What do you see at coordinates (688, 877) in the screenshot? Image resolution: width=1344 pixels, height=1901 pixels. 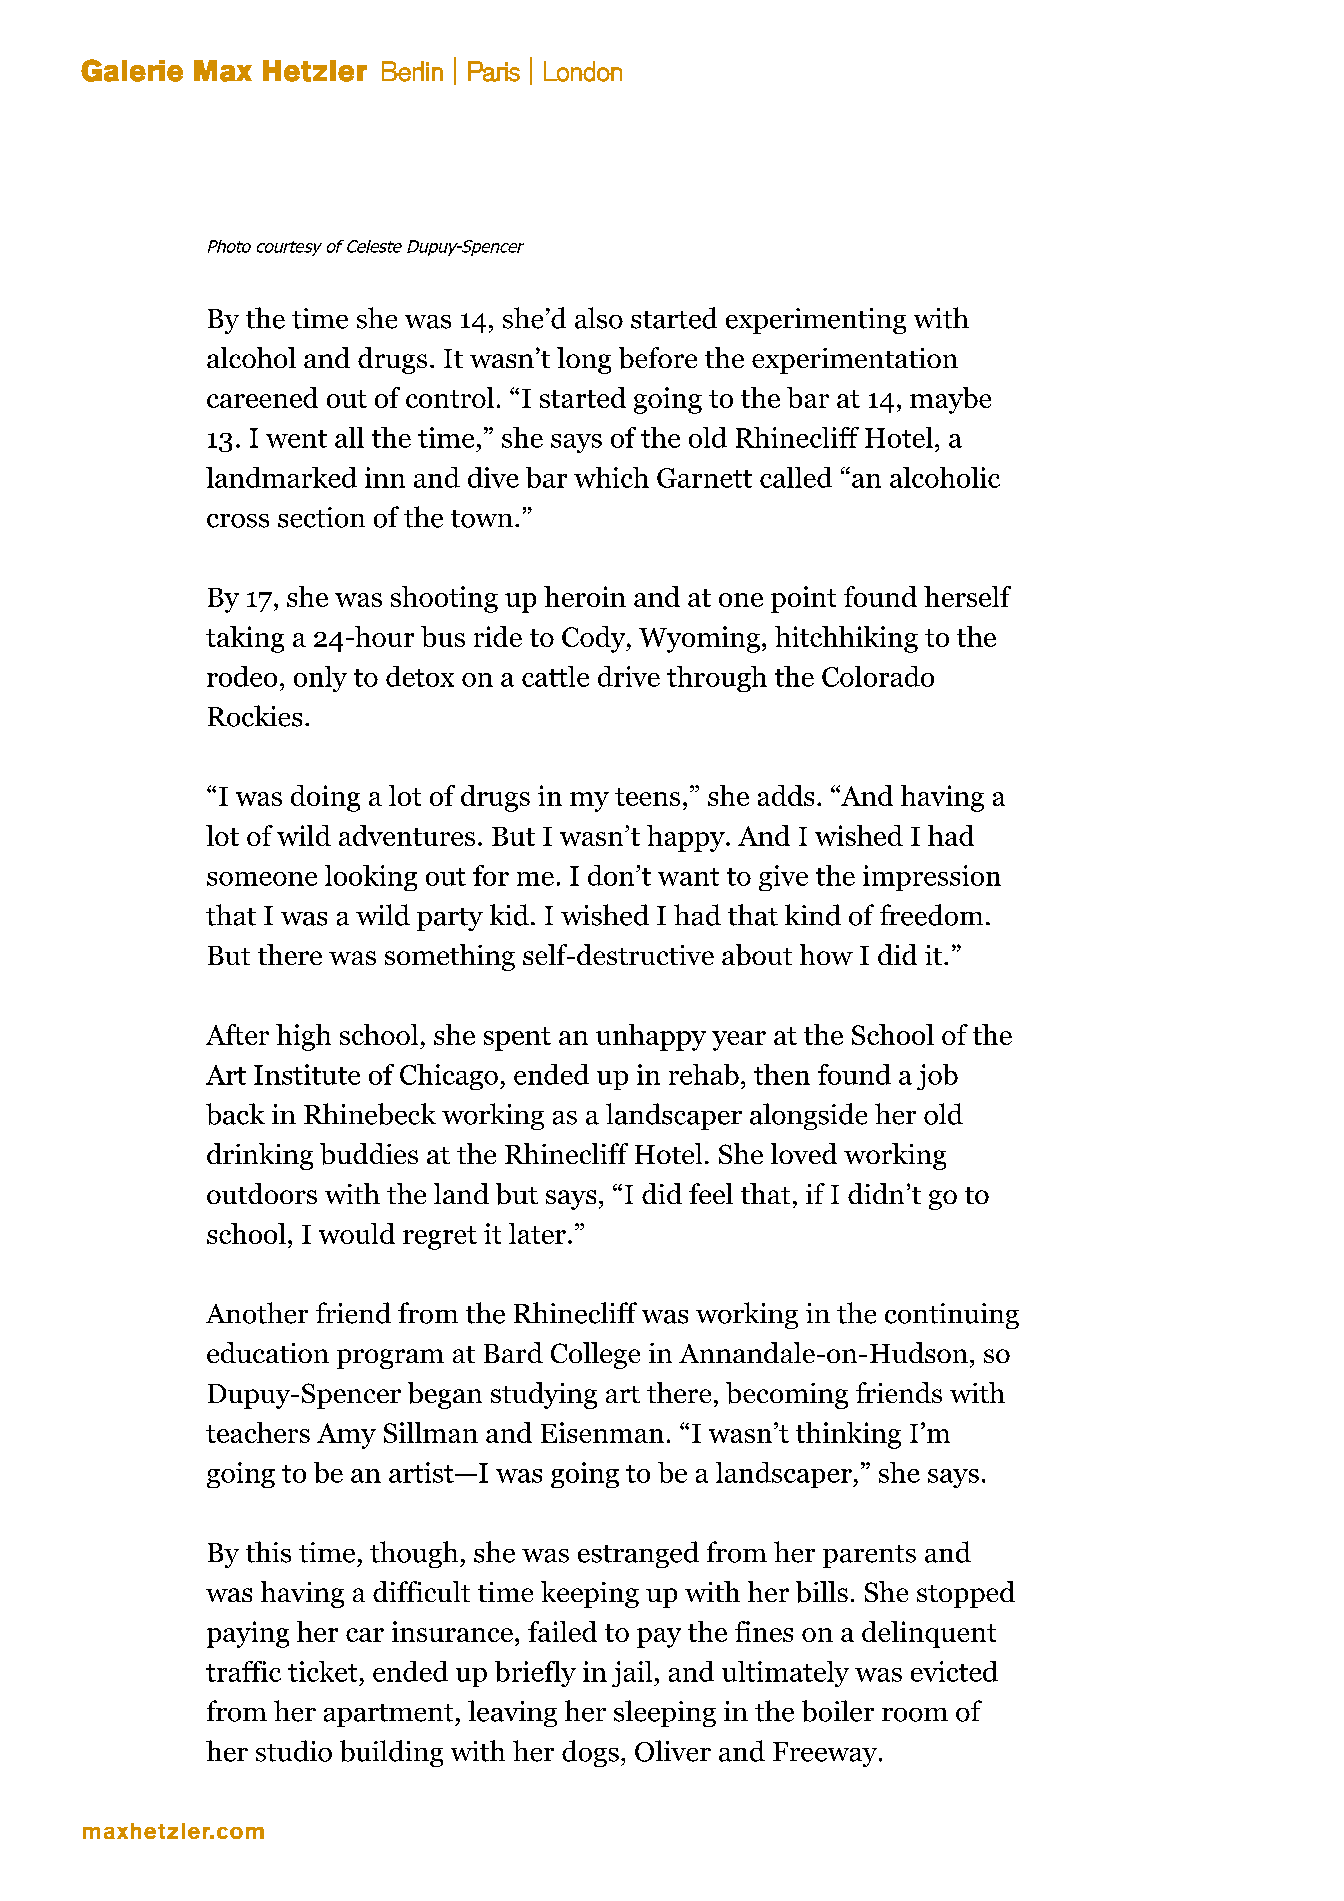 I see `want` at bounding box center [688, 877].
